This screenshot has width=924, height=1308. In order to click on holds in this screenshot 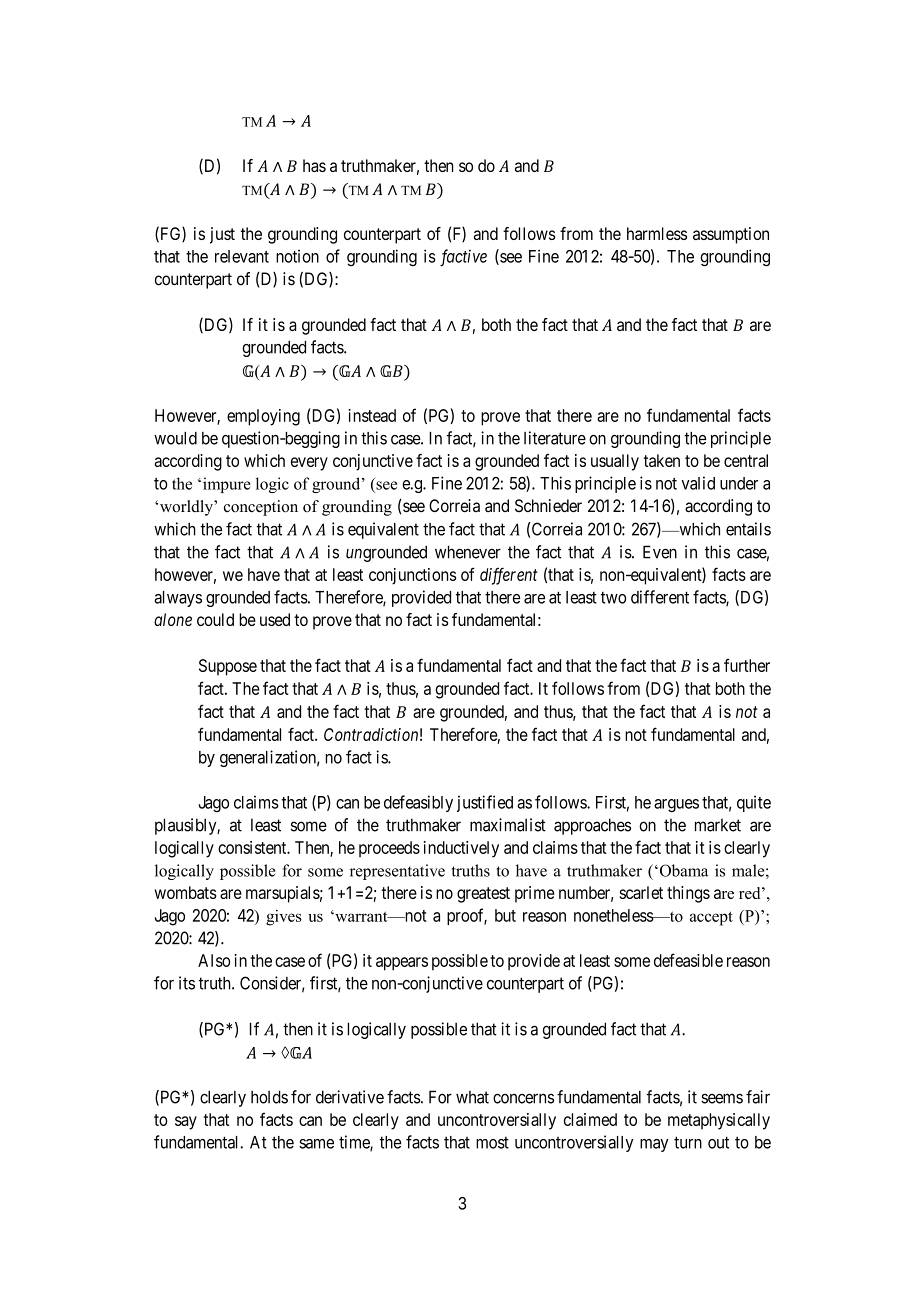, I will do `click(269, 1097)`.
